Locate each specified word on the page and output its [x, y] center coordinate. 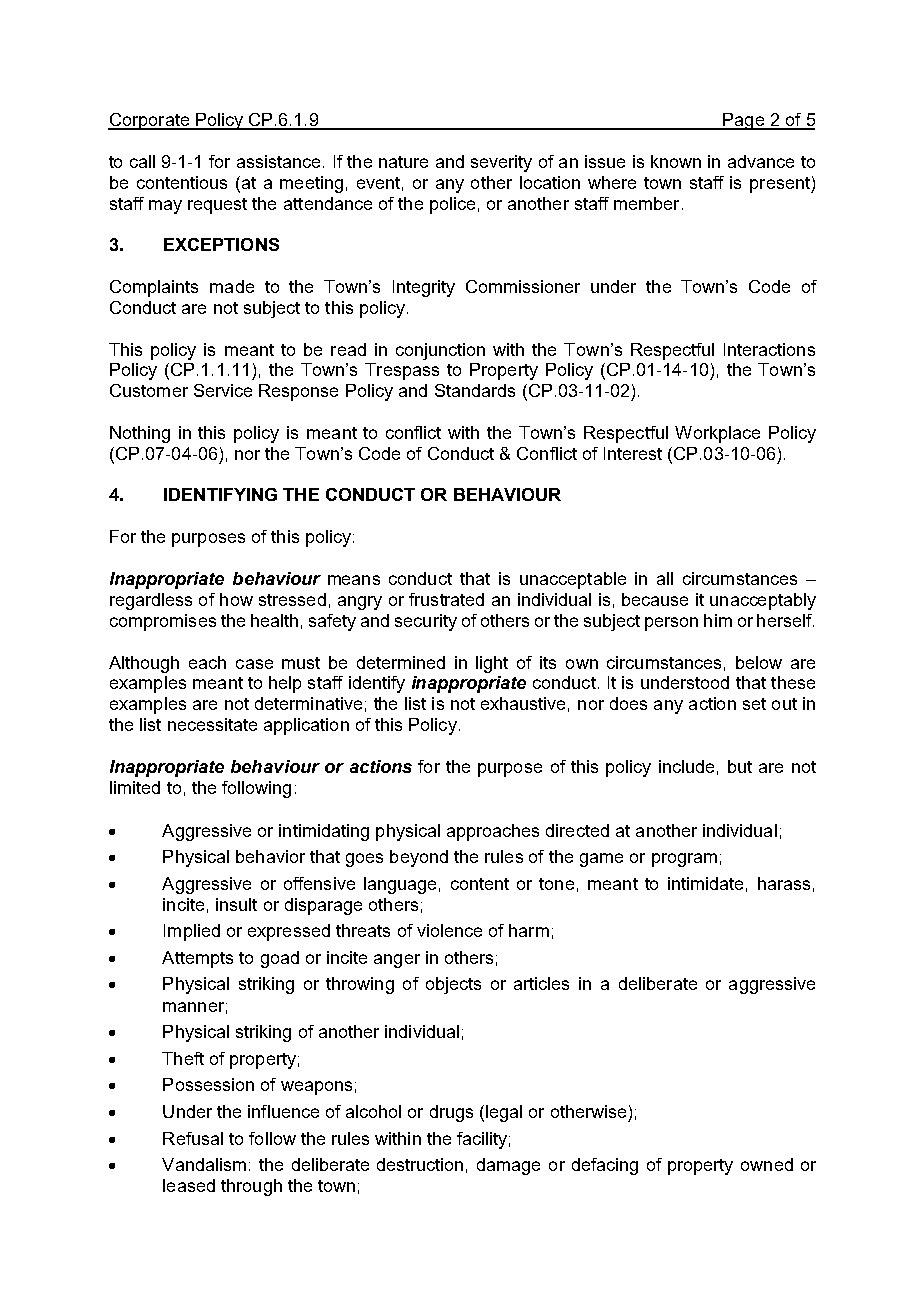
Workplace [717, 434]
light [492, 664]
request [217, 206]
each [207, 662]
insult [236, 904]
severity [501, 163]
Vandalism [204, 1164]
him [718, 620]
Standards [475, 390]
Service [223, 390]
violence [449, 930]
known [676, 161]
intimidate [705, 883]
